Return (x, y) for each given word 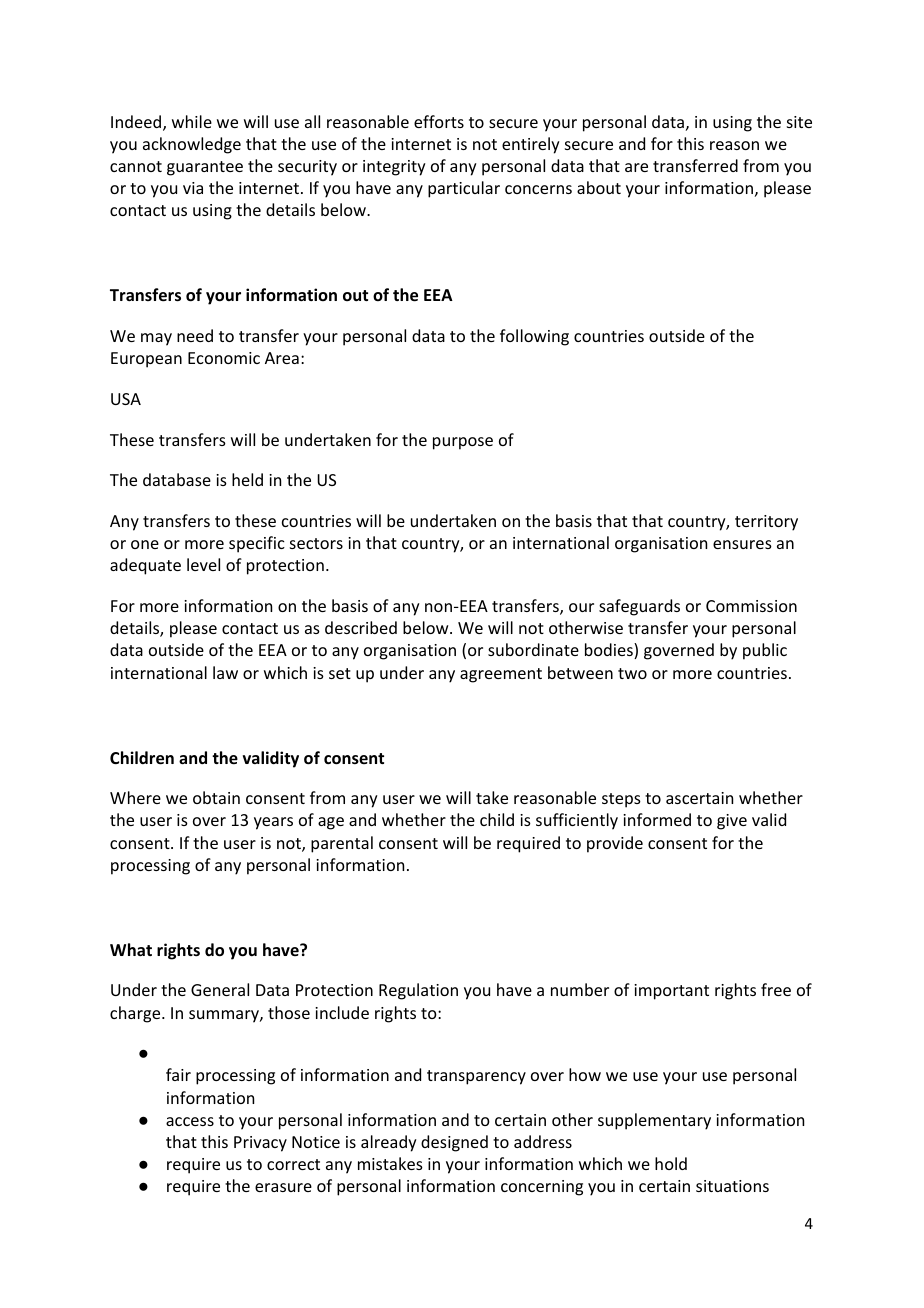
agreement (501, 675)
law (225, 672)
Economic (224, 358)
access (190, 1121)
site (799, 122)
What (131, 949)
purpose (463, 443)
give (732, 822)
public (765, 651)
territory (766, 523)
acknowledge (192, 145)
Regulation (418, 991)
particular (464, 189)
